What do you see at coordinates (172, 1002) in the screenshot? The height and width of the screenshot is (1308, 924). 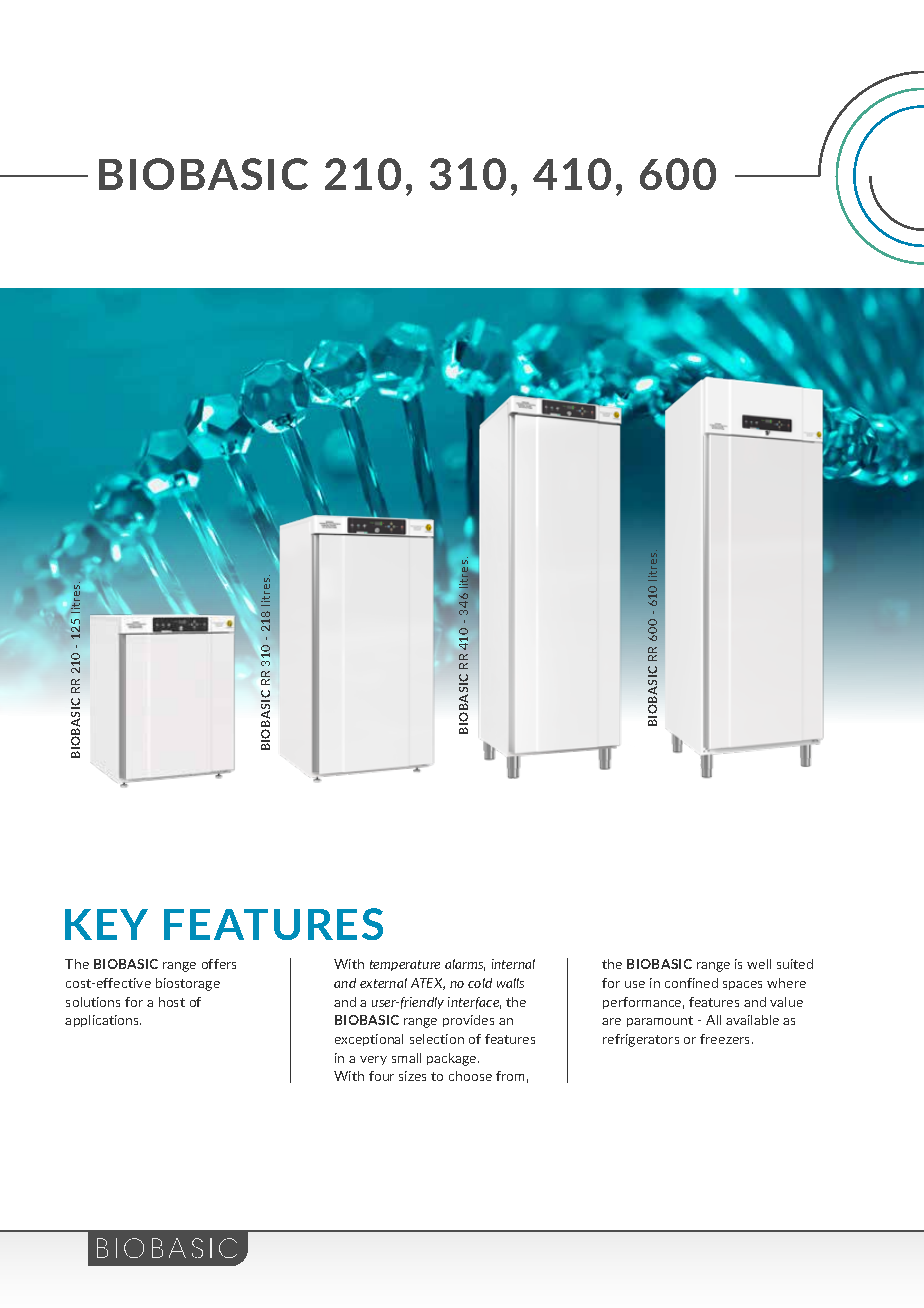 I see `host` at bounding box center [172, 1002].
